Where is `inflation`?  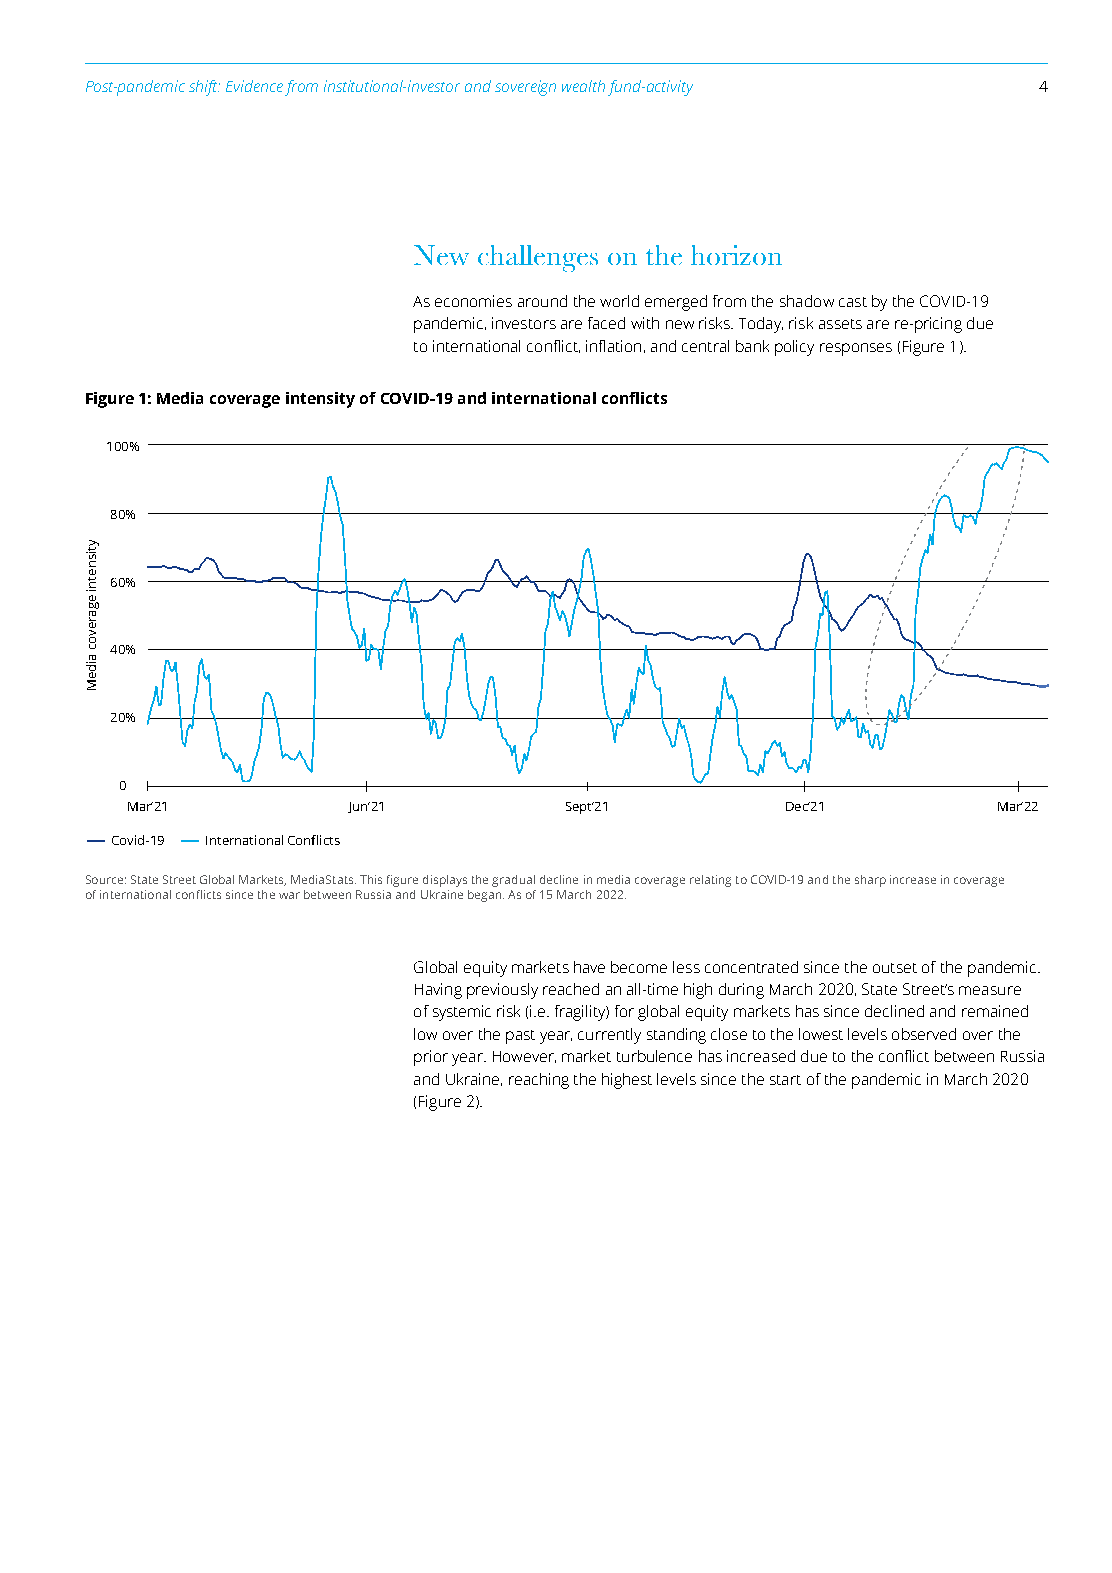 inflation is located at coordinates (613, 346).
